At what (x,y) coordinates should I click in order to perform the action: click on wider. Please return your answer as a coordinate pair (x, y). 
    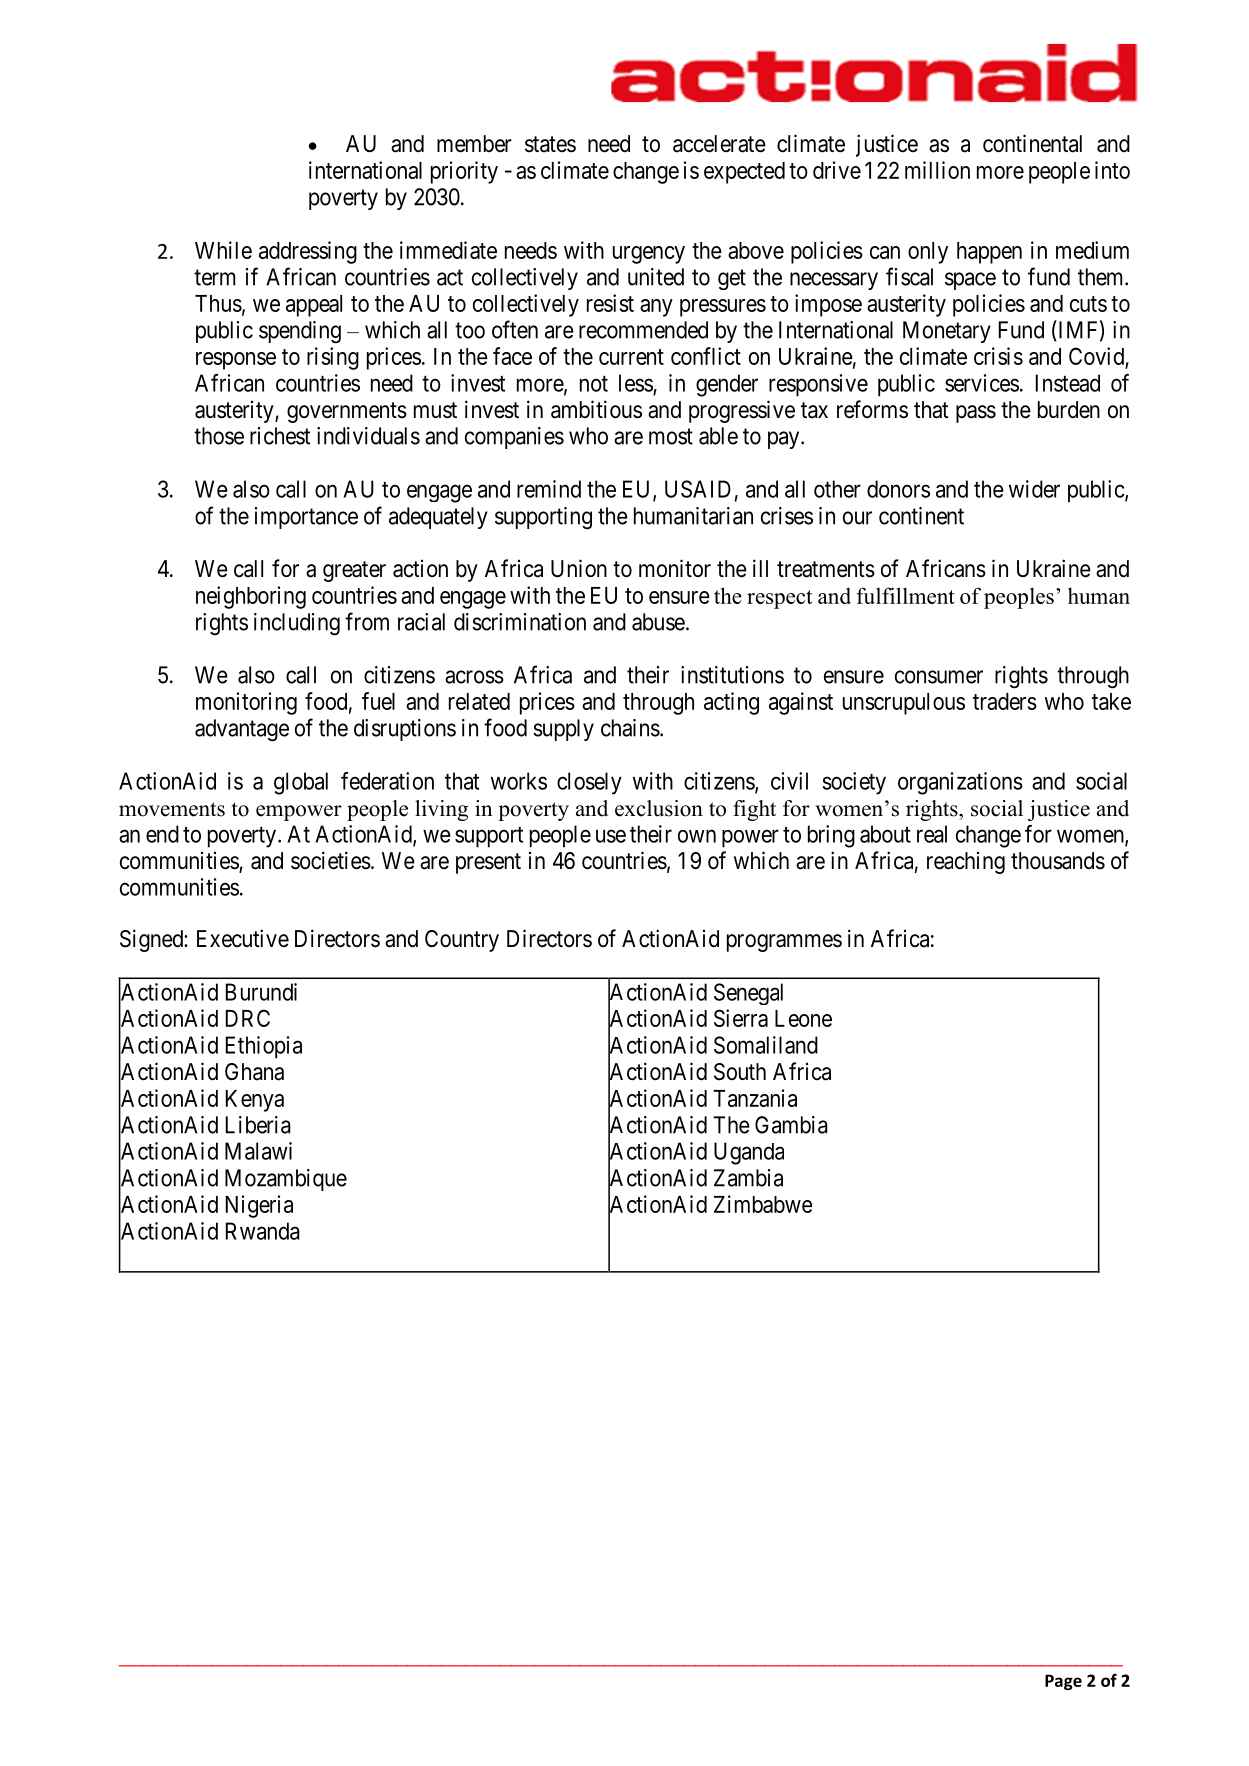
    Looking at the image, I should click on (1034, 489).
